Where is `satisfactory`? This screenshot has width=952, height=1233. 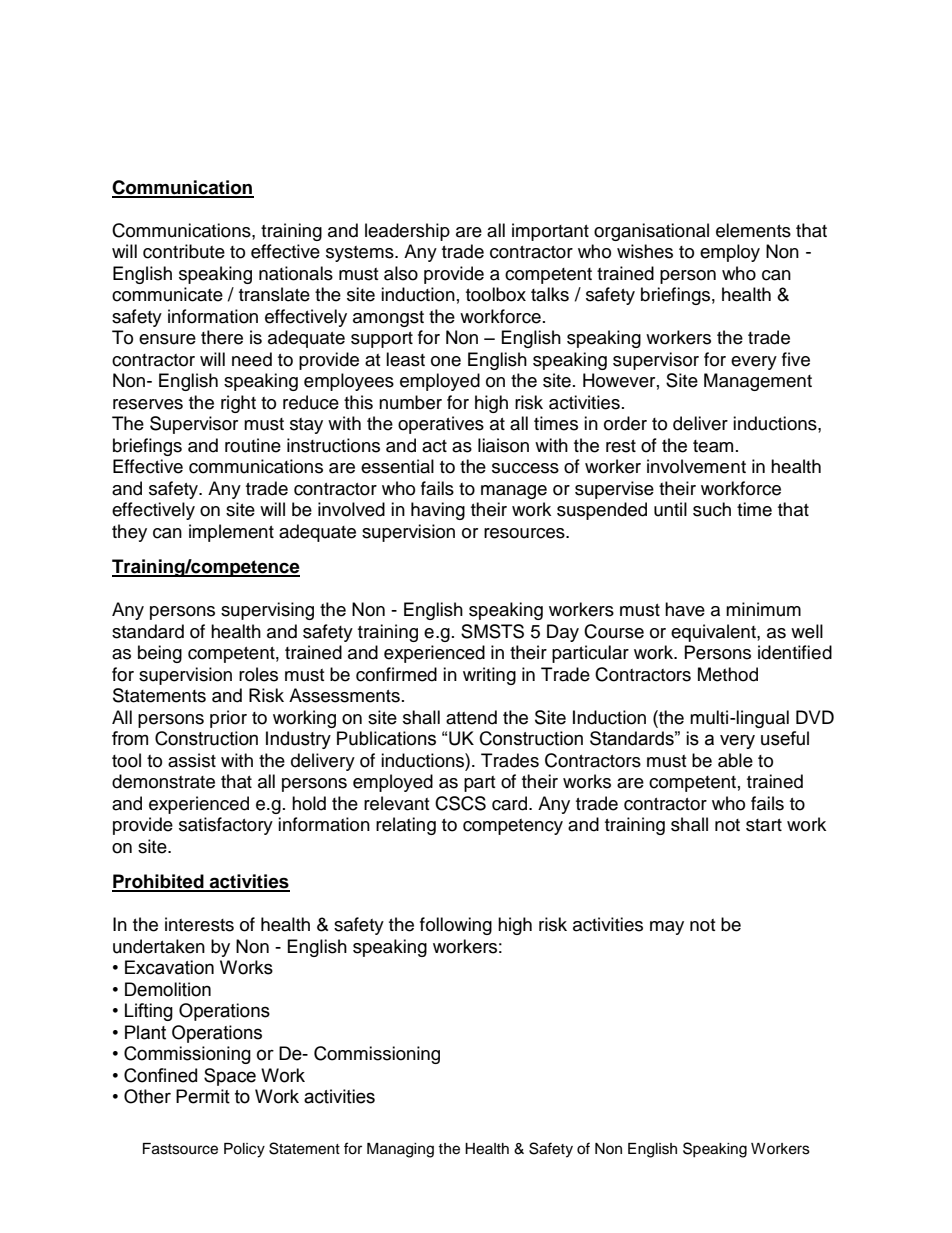 satisfactory is located at coordinates (226, 826).
